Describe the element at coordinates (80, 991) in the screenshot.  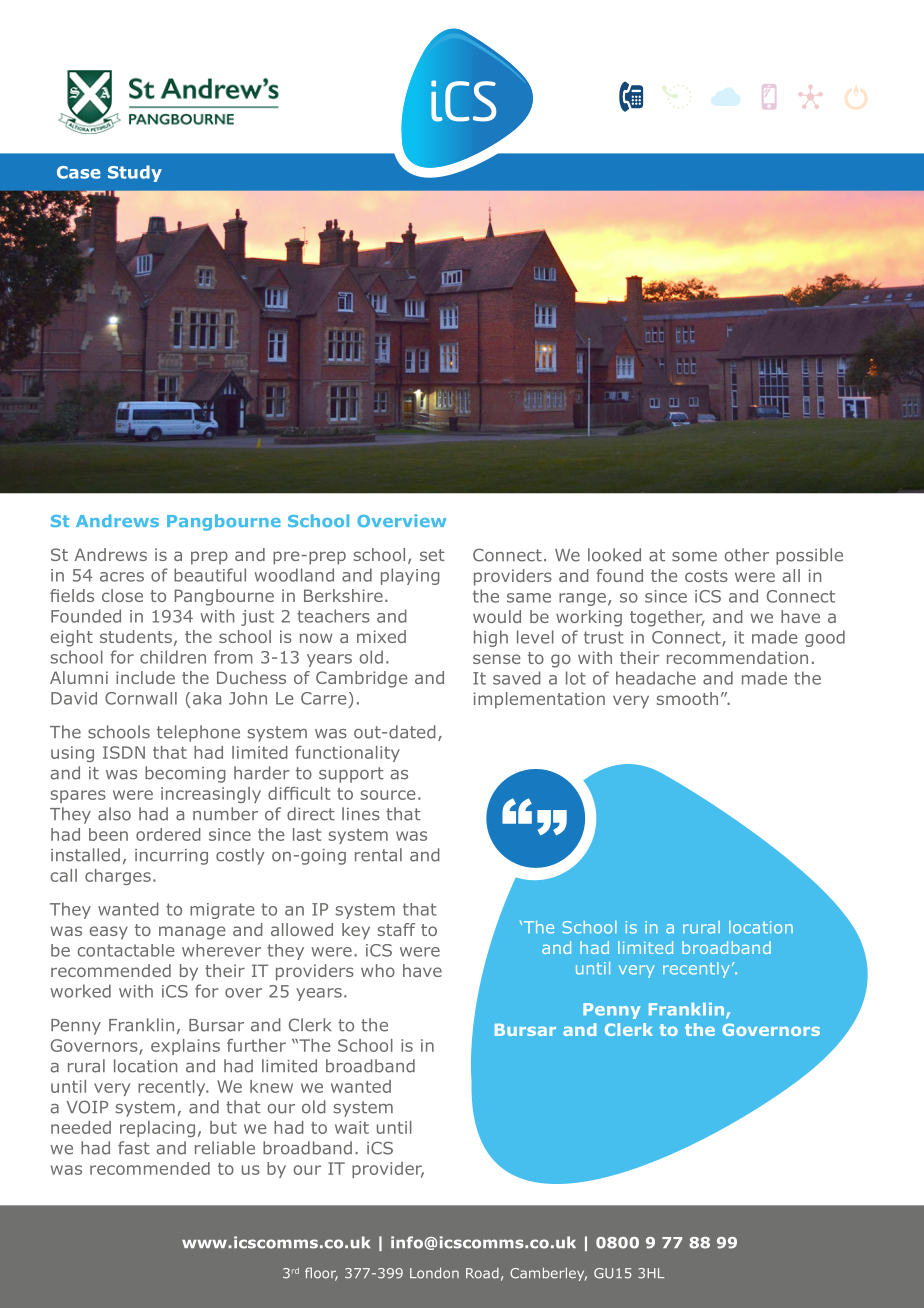
I see `worked` at that location.
